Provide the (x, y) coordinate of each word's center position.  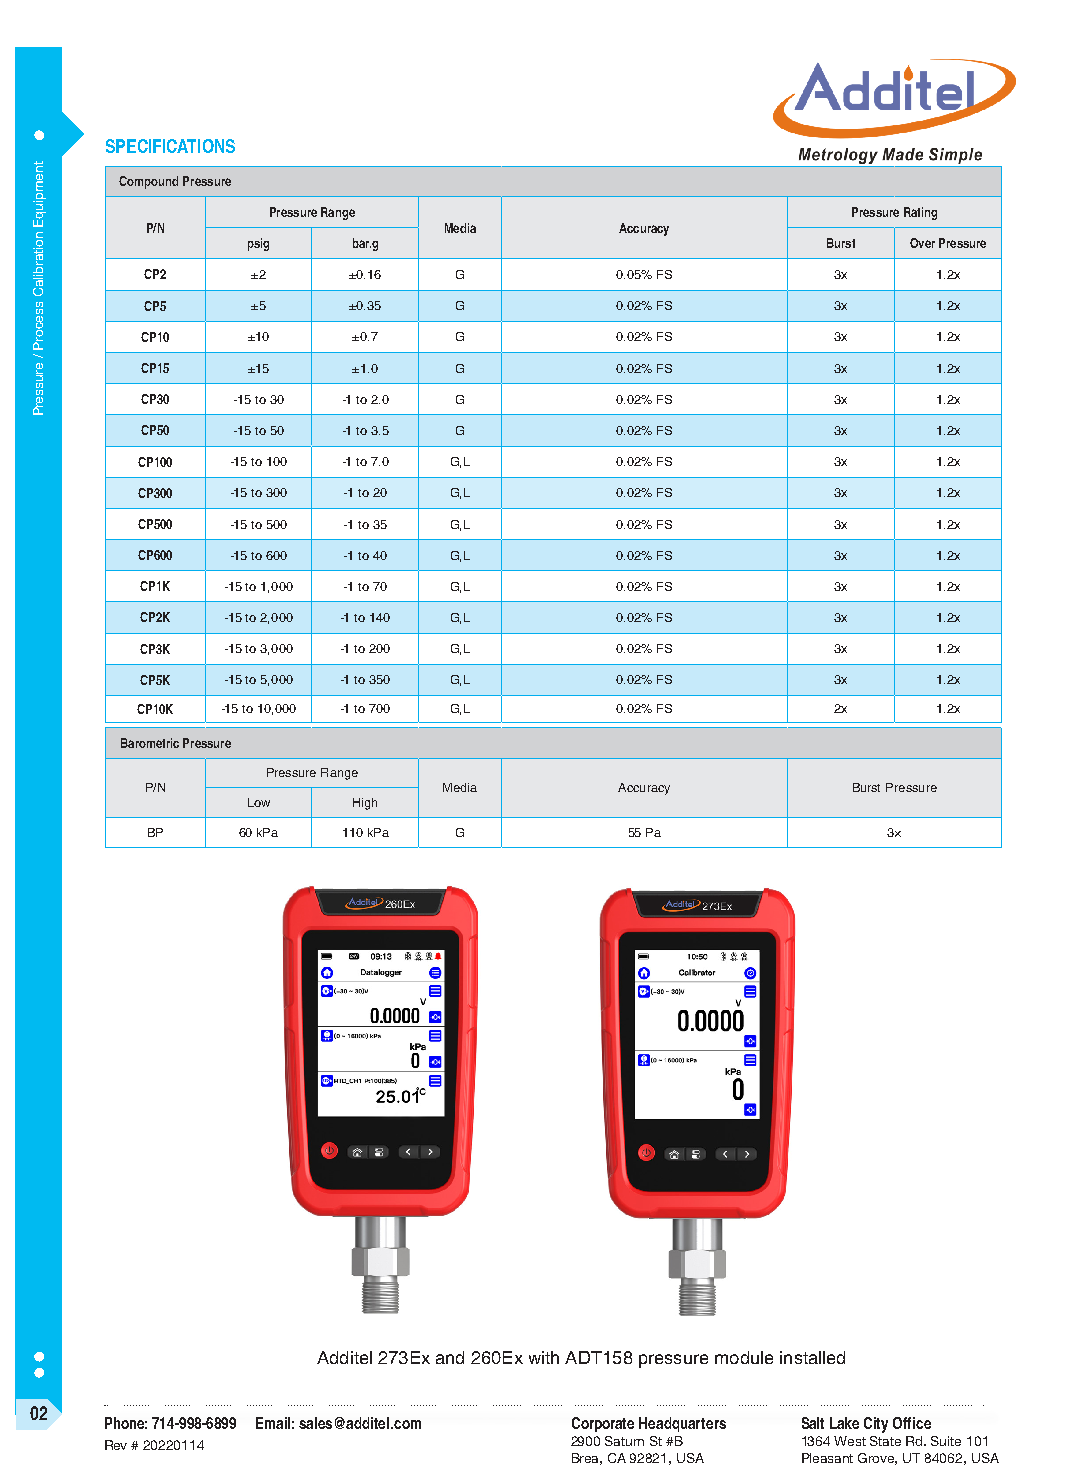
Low (259, 802)
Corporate (603, 1424)
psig (258, 244)
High (365, 804)
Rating (920, 213)
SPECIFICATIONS (170, 146)
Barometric (150, 743)
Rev (116, 1445)
